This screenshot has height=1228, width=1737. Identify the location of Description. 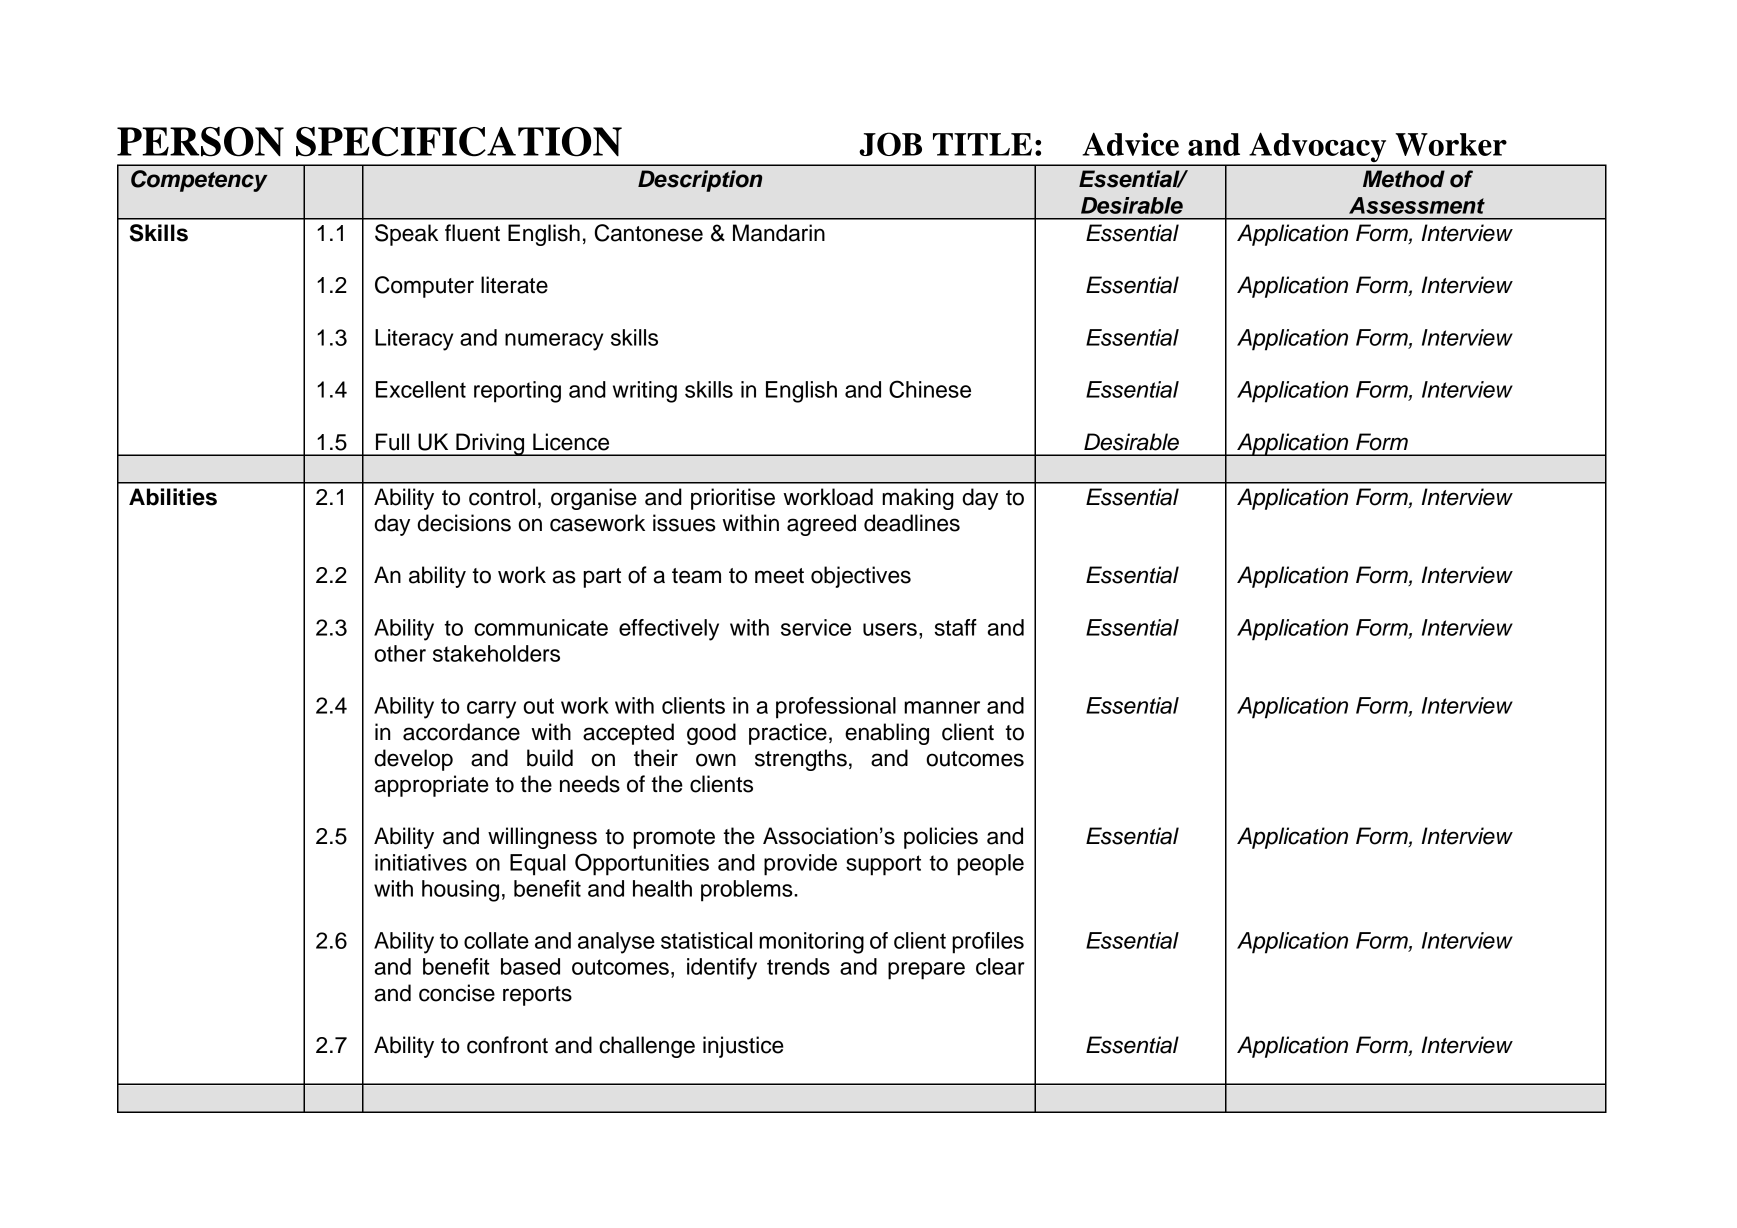
(700, 181).
